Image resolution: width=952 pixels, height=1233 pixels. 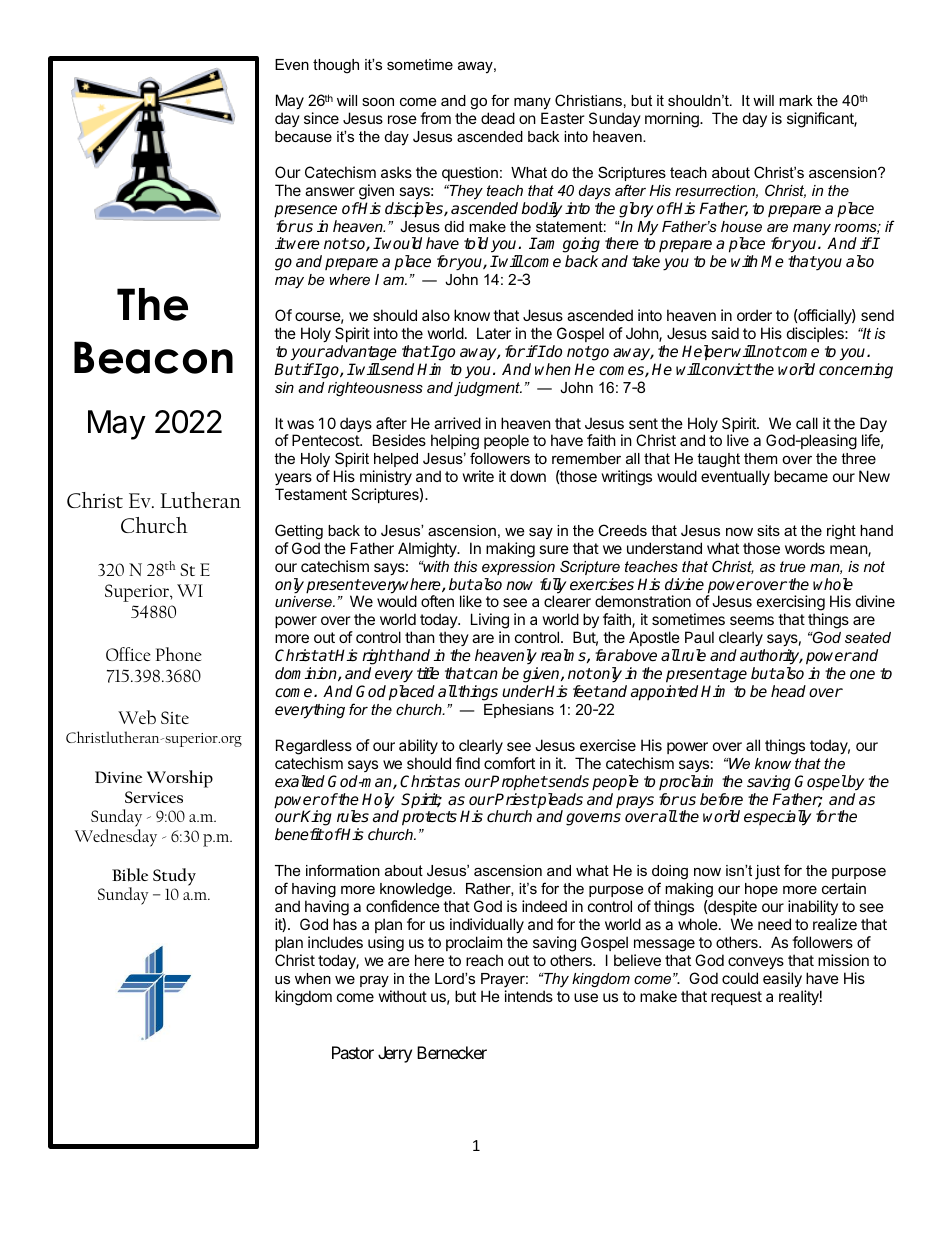 What do you see at coordinates (353, 1052) in the page?
I see `Pastor` at bounding box center [353, 1052].
